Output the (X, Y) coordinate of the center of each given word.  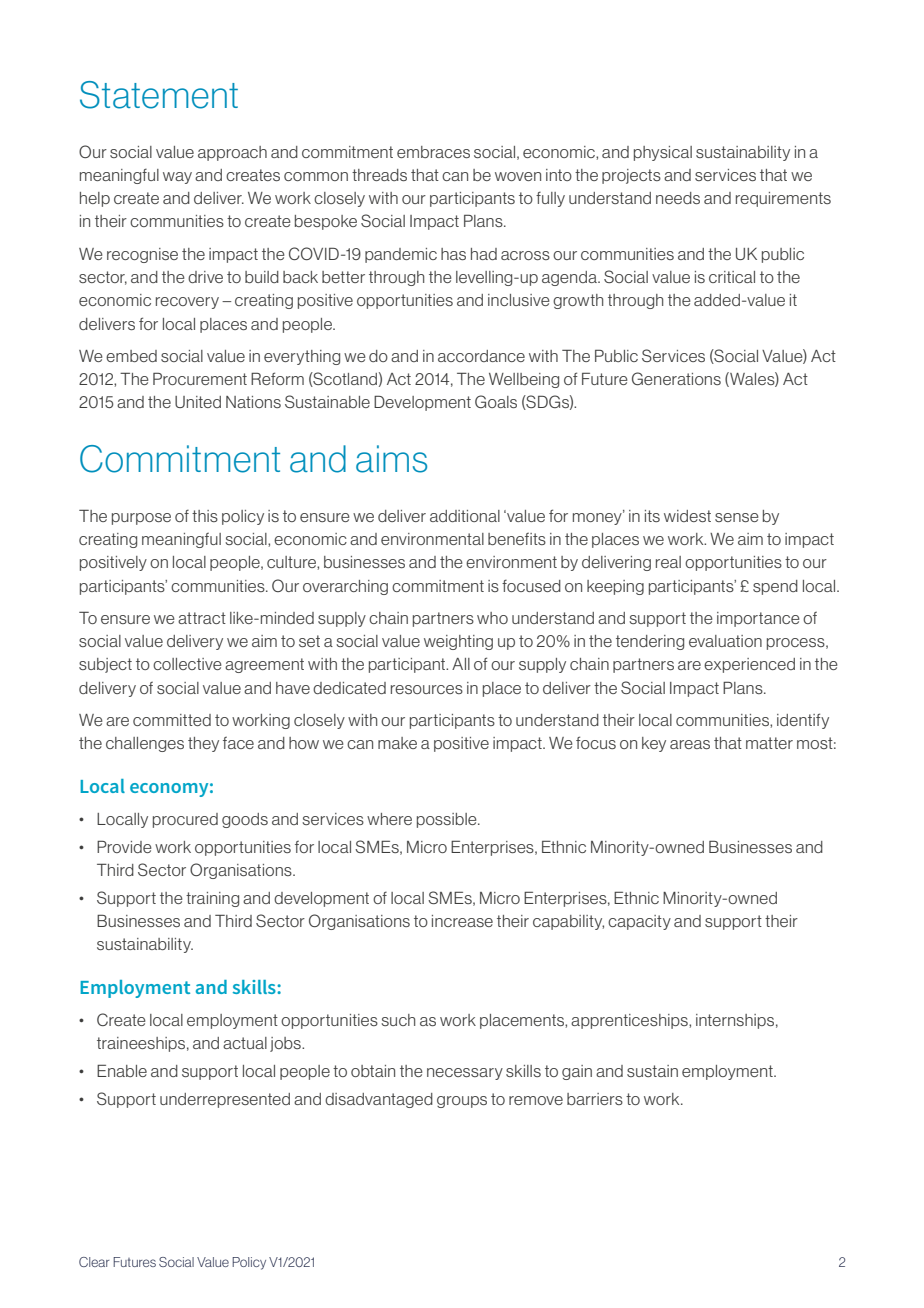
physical (663, 153)
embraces (433, 152)
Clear (94, 1262)
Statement (159, 95)
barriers (595, 1099)
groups (462, 1102)
